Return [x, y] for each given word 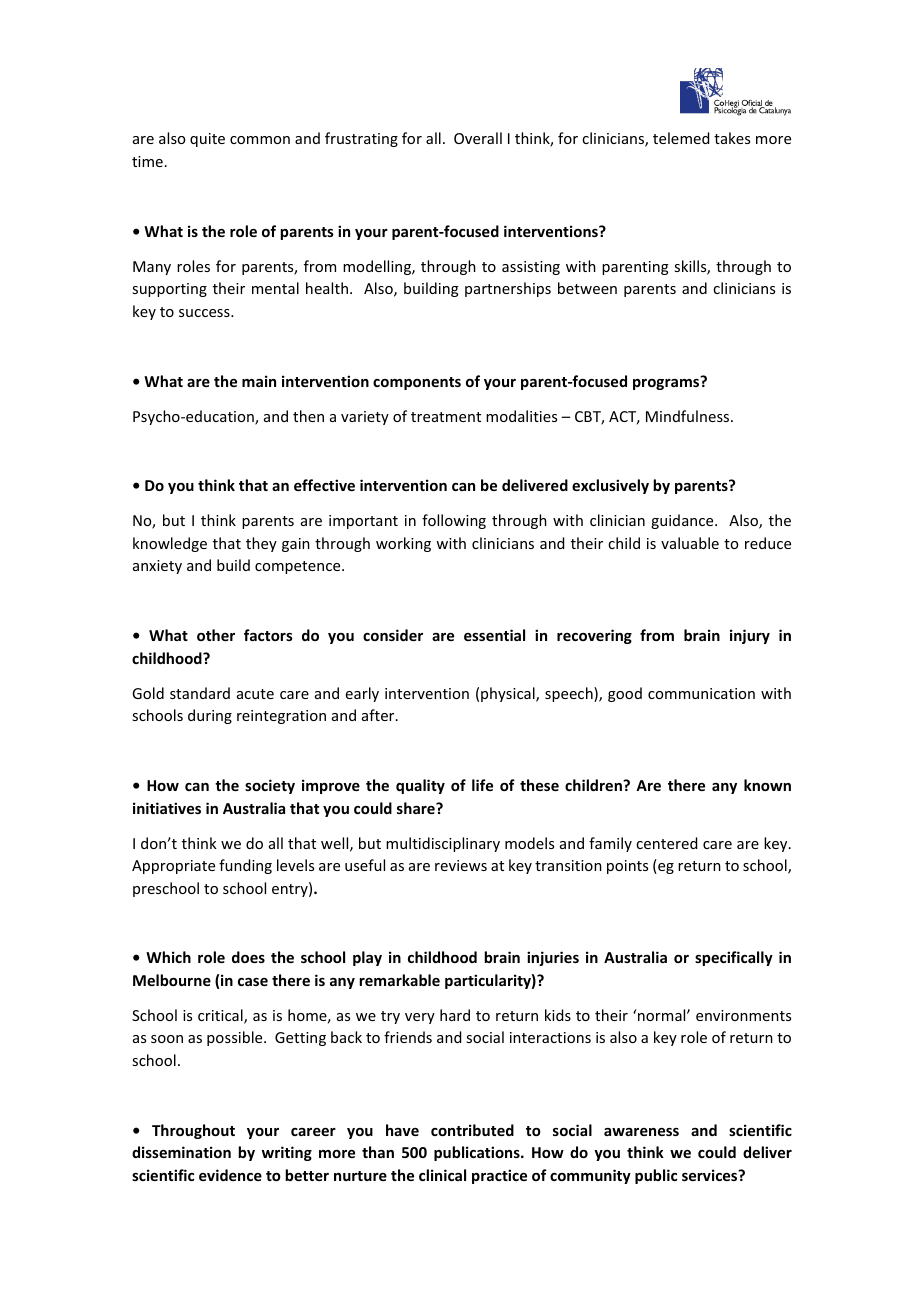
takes [732, 138]
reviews [461, 865]
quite [207, 140]
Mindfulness [689, 416]
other [216, 635]
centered [666, 843]
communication [701, 693]
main [259, 381]
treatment [446, 417]
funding [245, 866]
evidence [230, 1175]
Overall [478, 138]
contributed [472, 1130]
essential [494, 635]
